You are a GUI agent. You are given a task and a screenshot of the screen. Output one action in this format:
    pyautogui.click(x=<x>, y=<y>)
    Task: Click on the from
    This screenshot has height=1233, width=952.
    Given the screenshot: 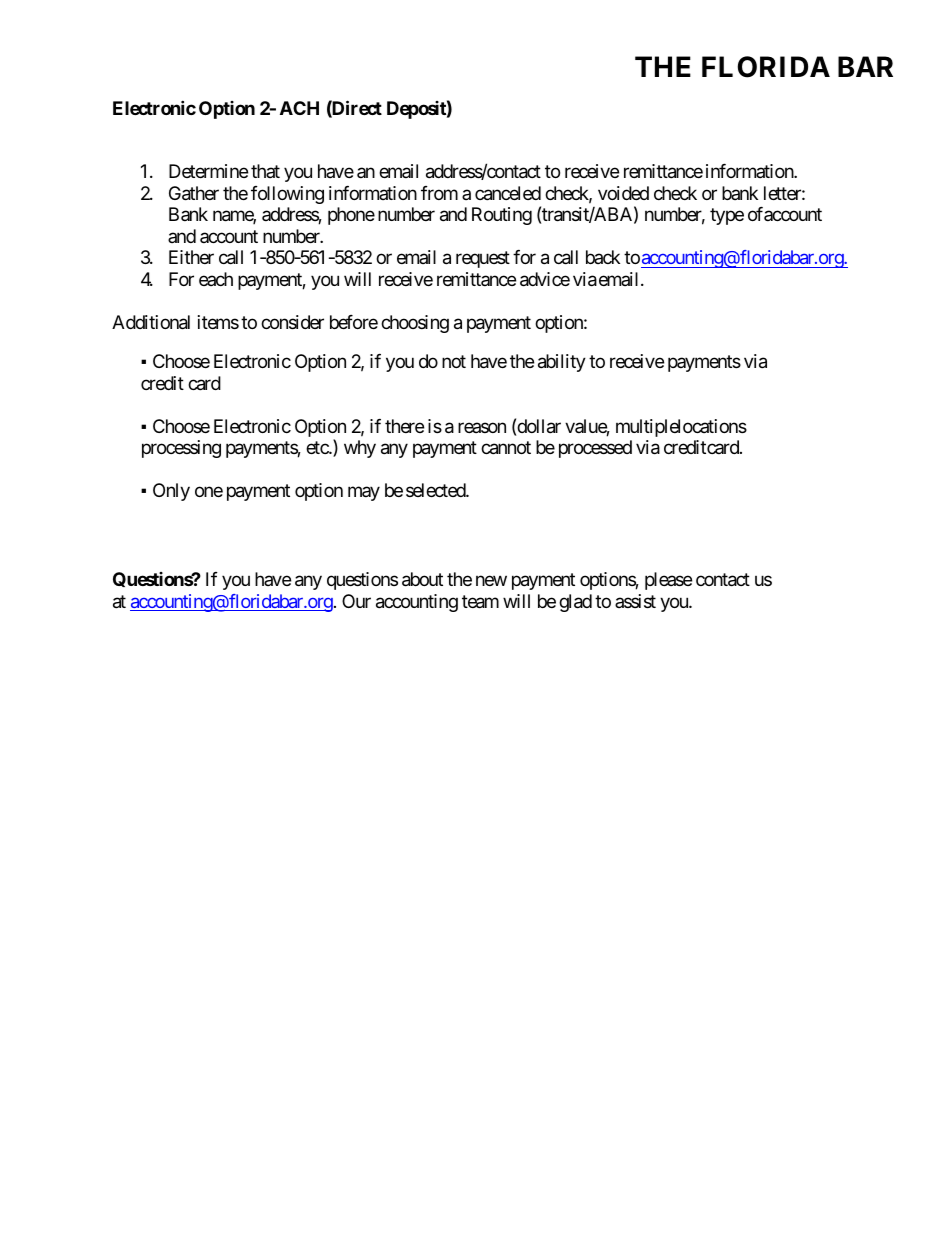 What is the action you would take?
    pyautogui.click(x=439, y=193)
